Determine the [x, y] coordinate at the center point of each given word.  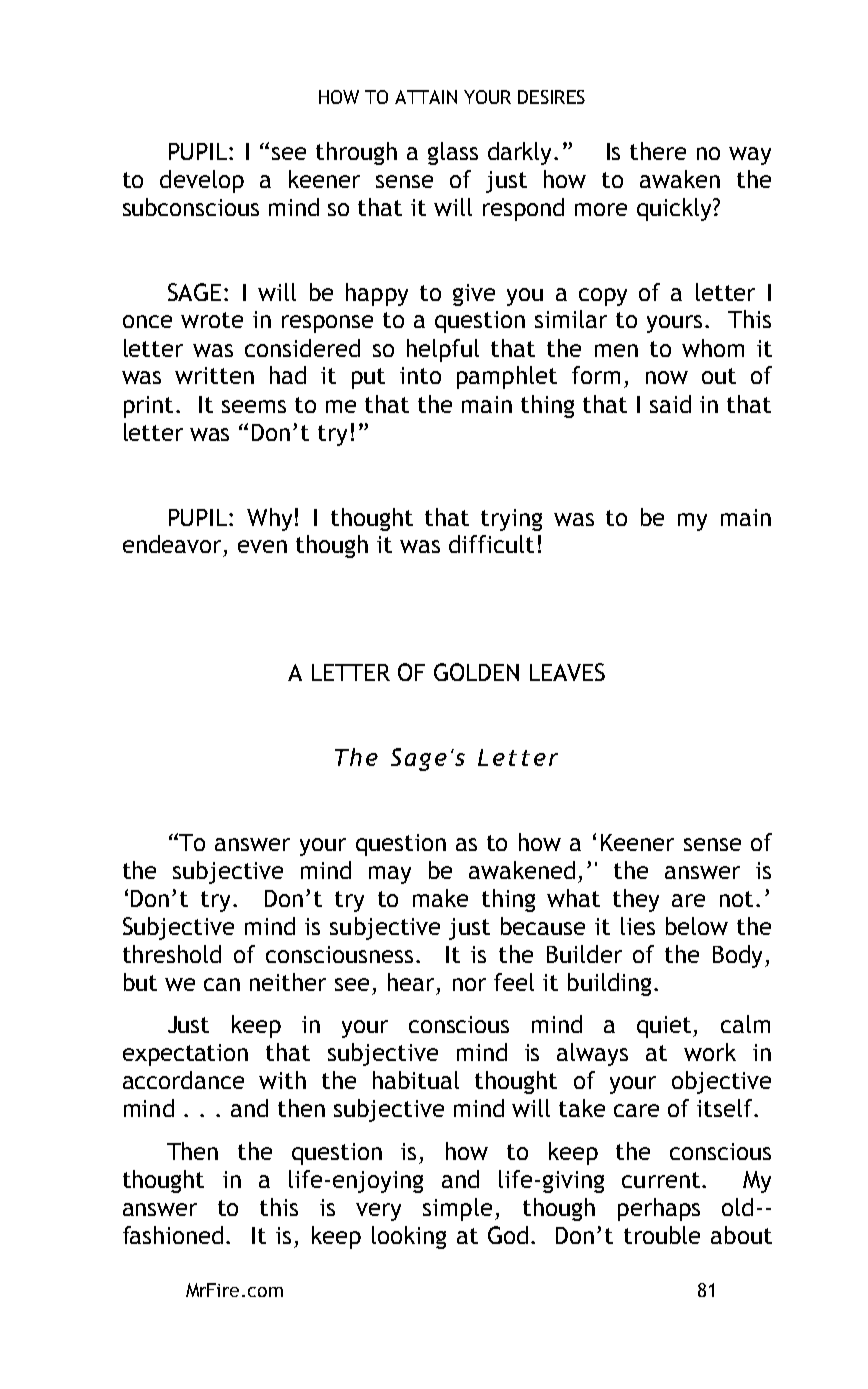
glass [453, 153]
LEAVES [567, 672]
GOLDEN [476, 672]
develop [202, 181]
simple [457, 1209]
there [658, 151]
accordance [183, 1080]
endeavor [172, 544]
